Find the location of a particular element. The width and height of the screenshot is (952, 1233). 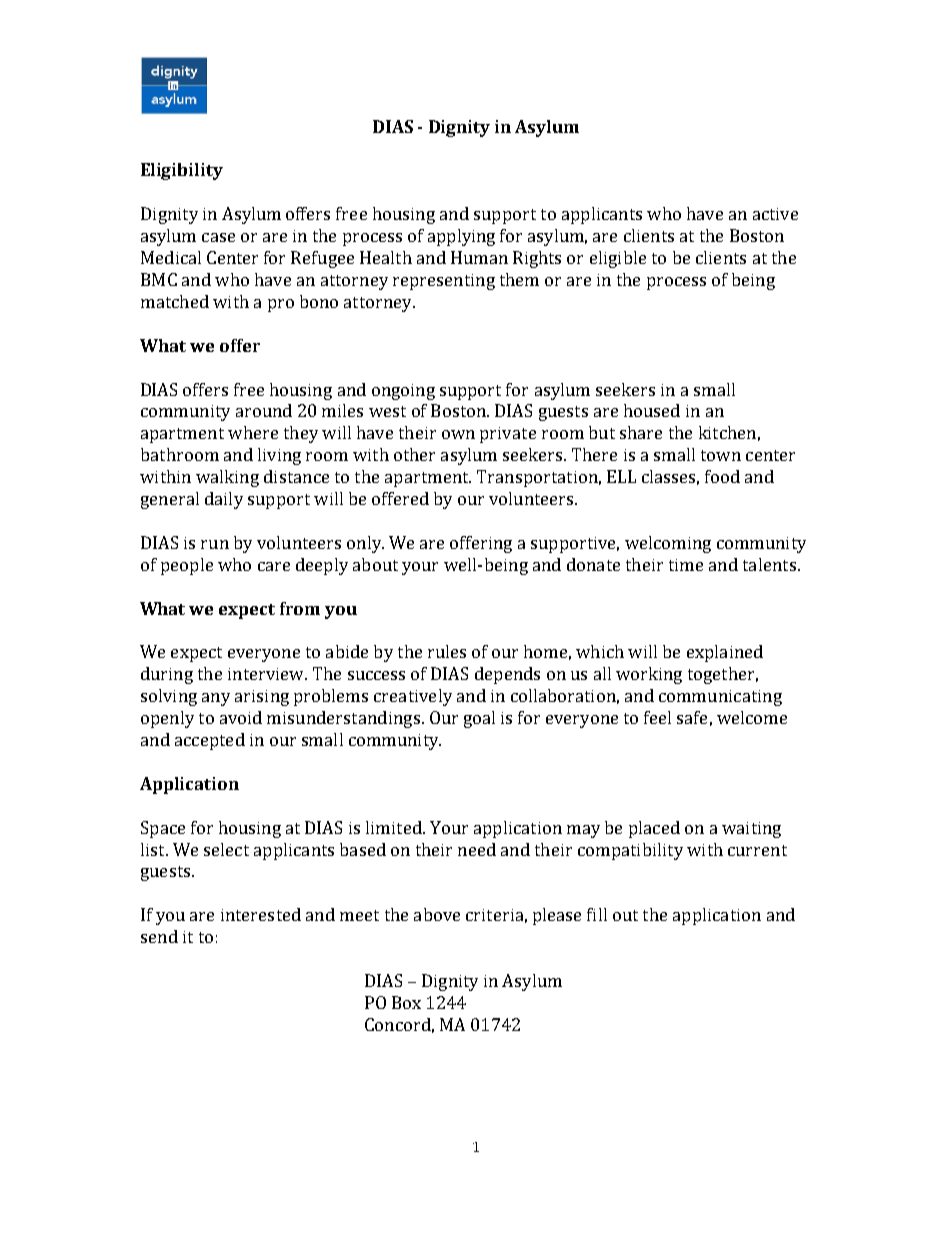

applying is located at coordinates (461, 237).
